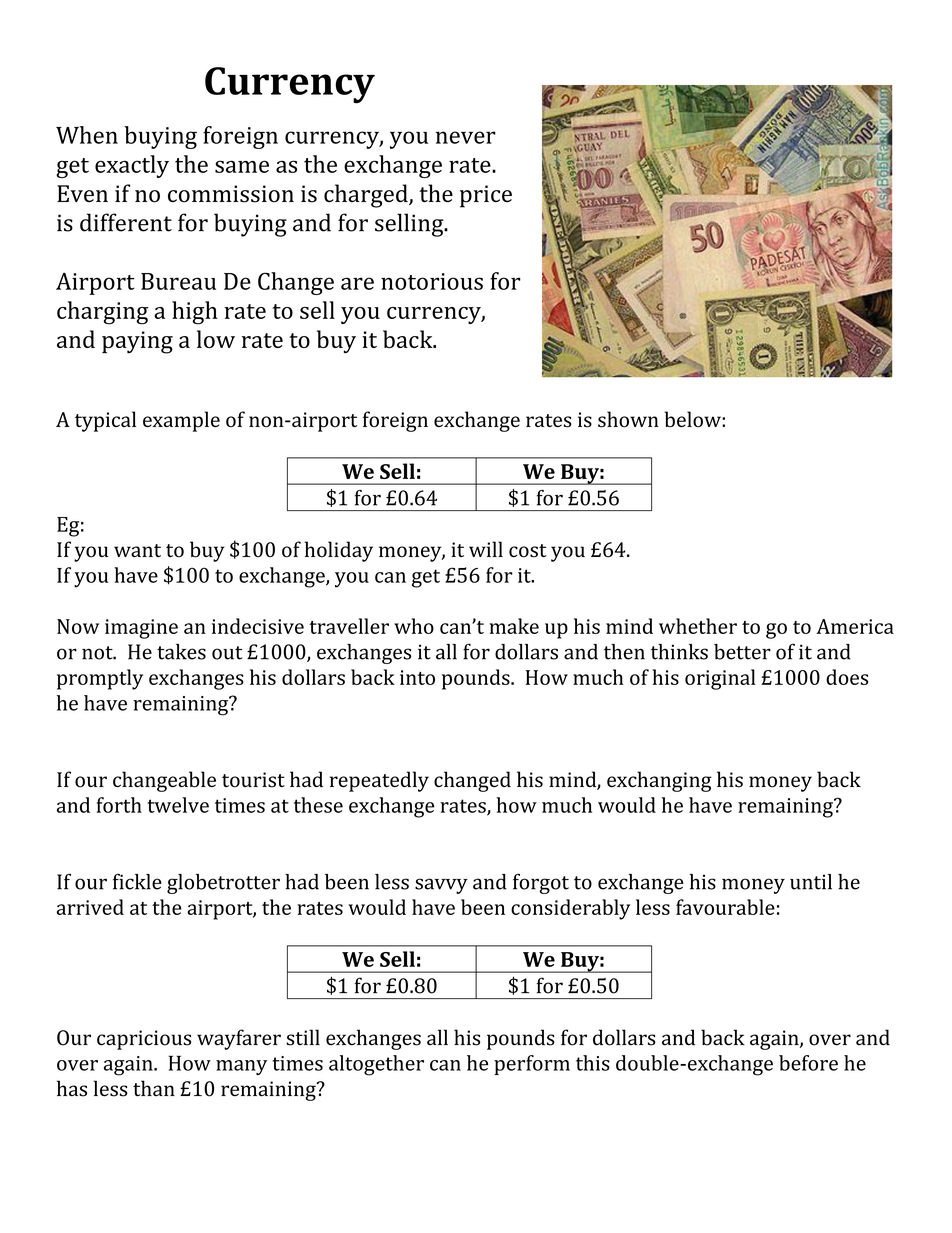  What do you see at coordinates (132, 166) in the document?
I see `exactly` at bounding box center [132, 166].
